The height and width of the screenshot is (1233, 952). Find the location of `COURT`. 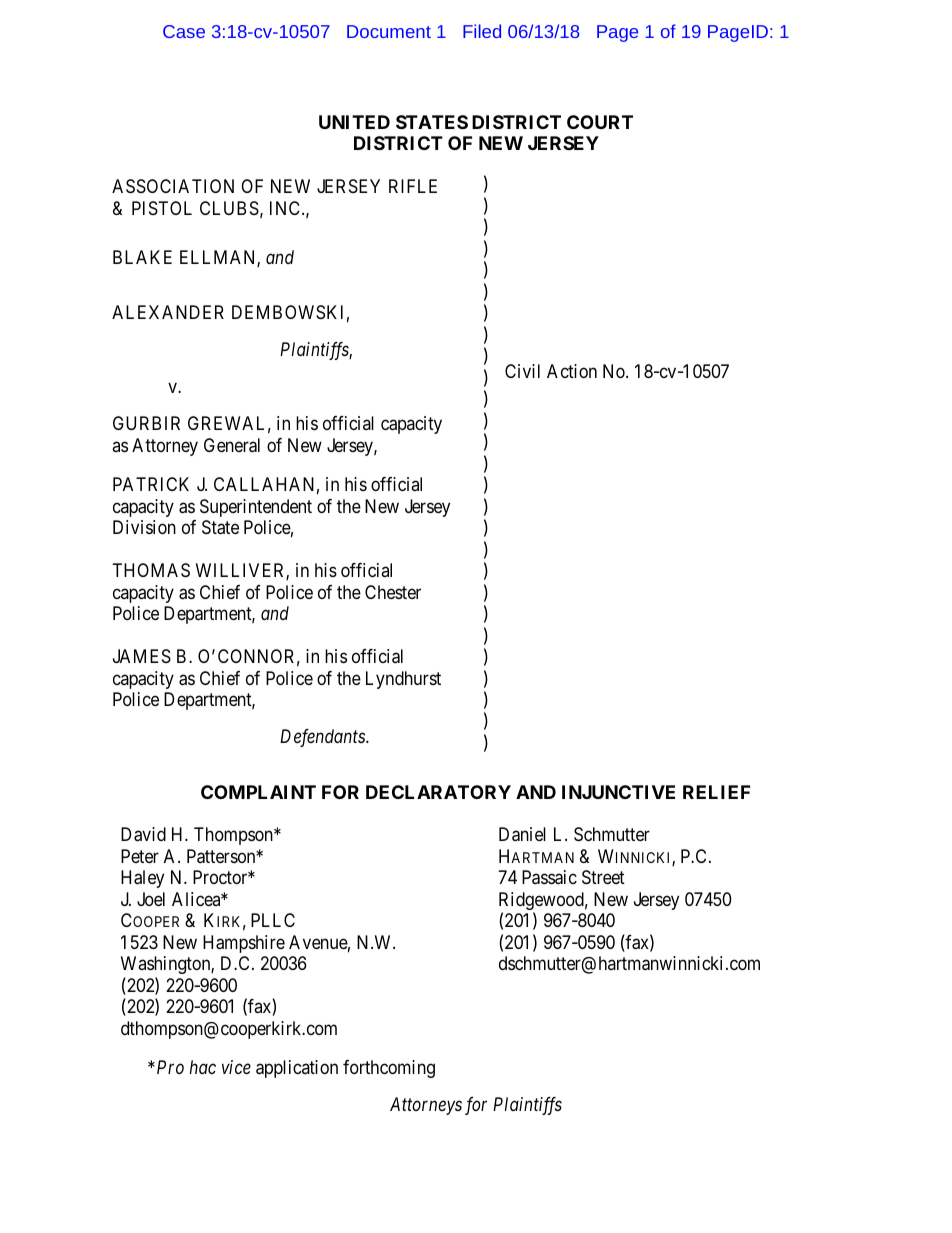

COURT is located at coordinates (600, 122).
